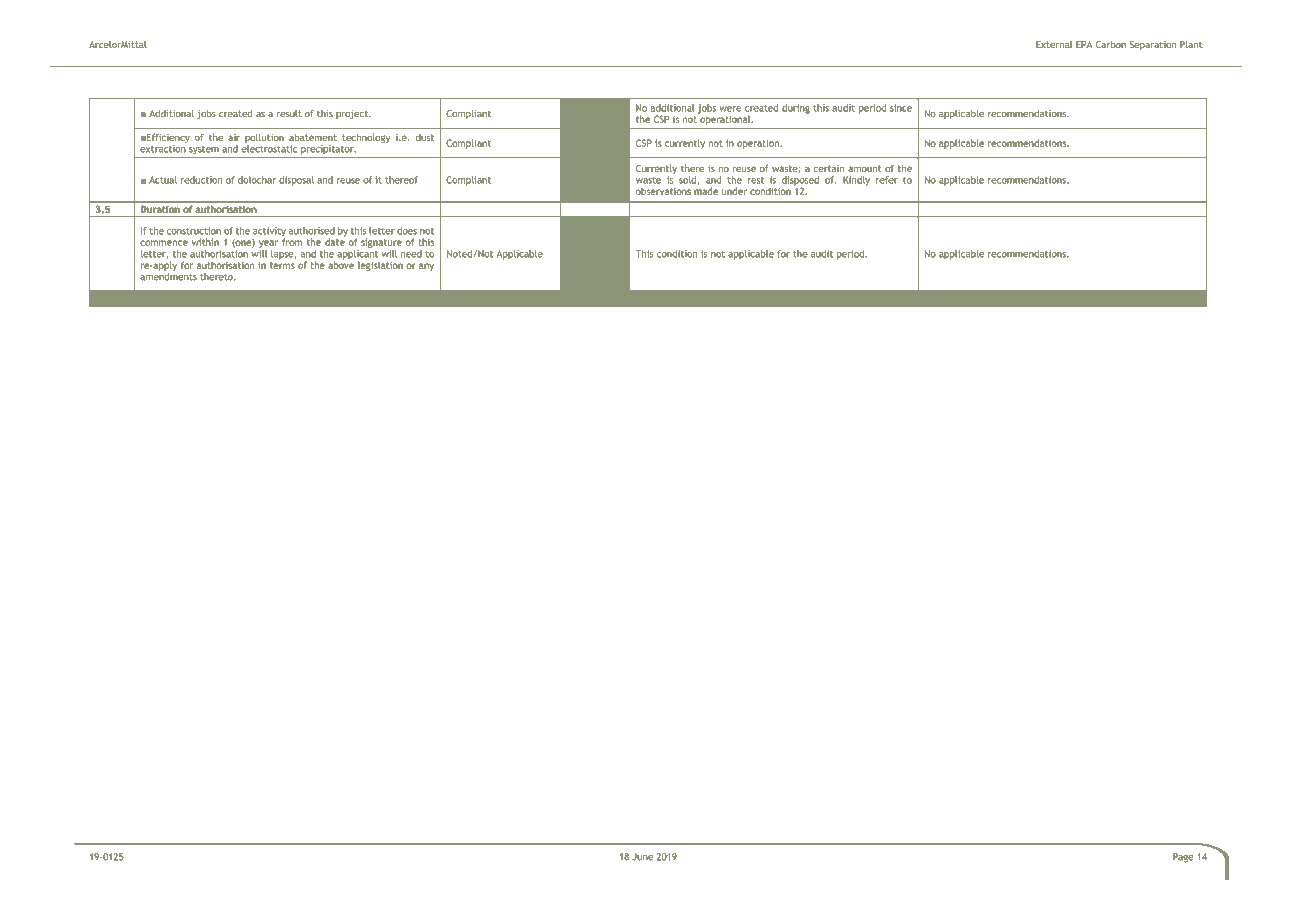  Describe the element at coordinates (289, 114) in the screenshot. I see `result` at that location.
